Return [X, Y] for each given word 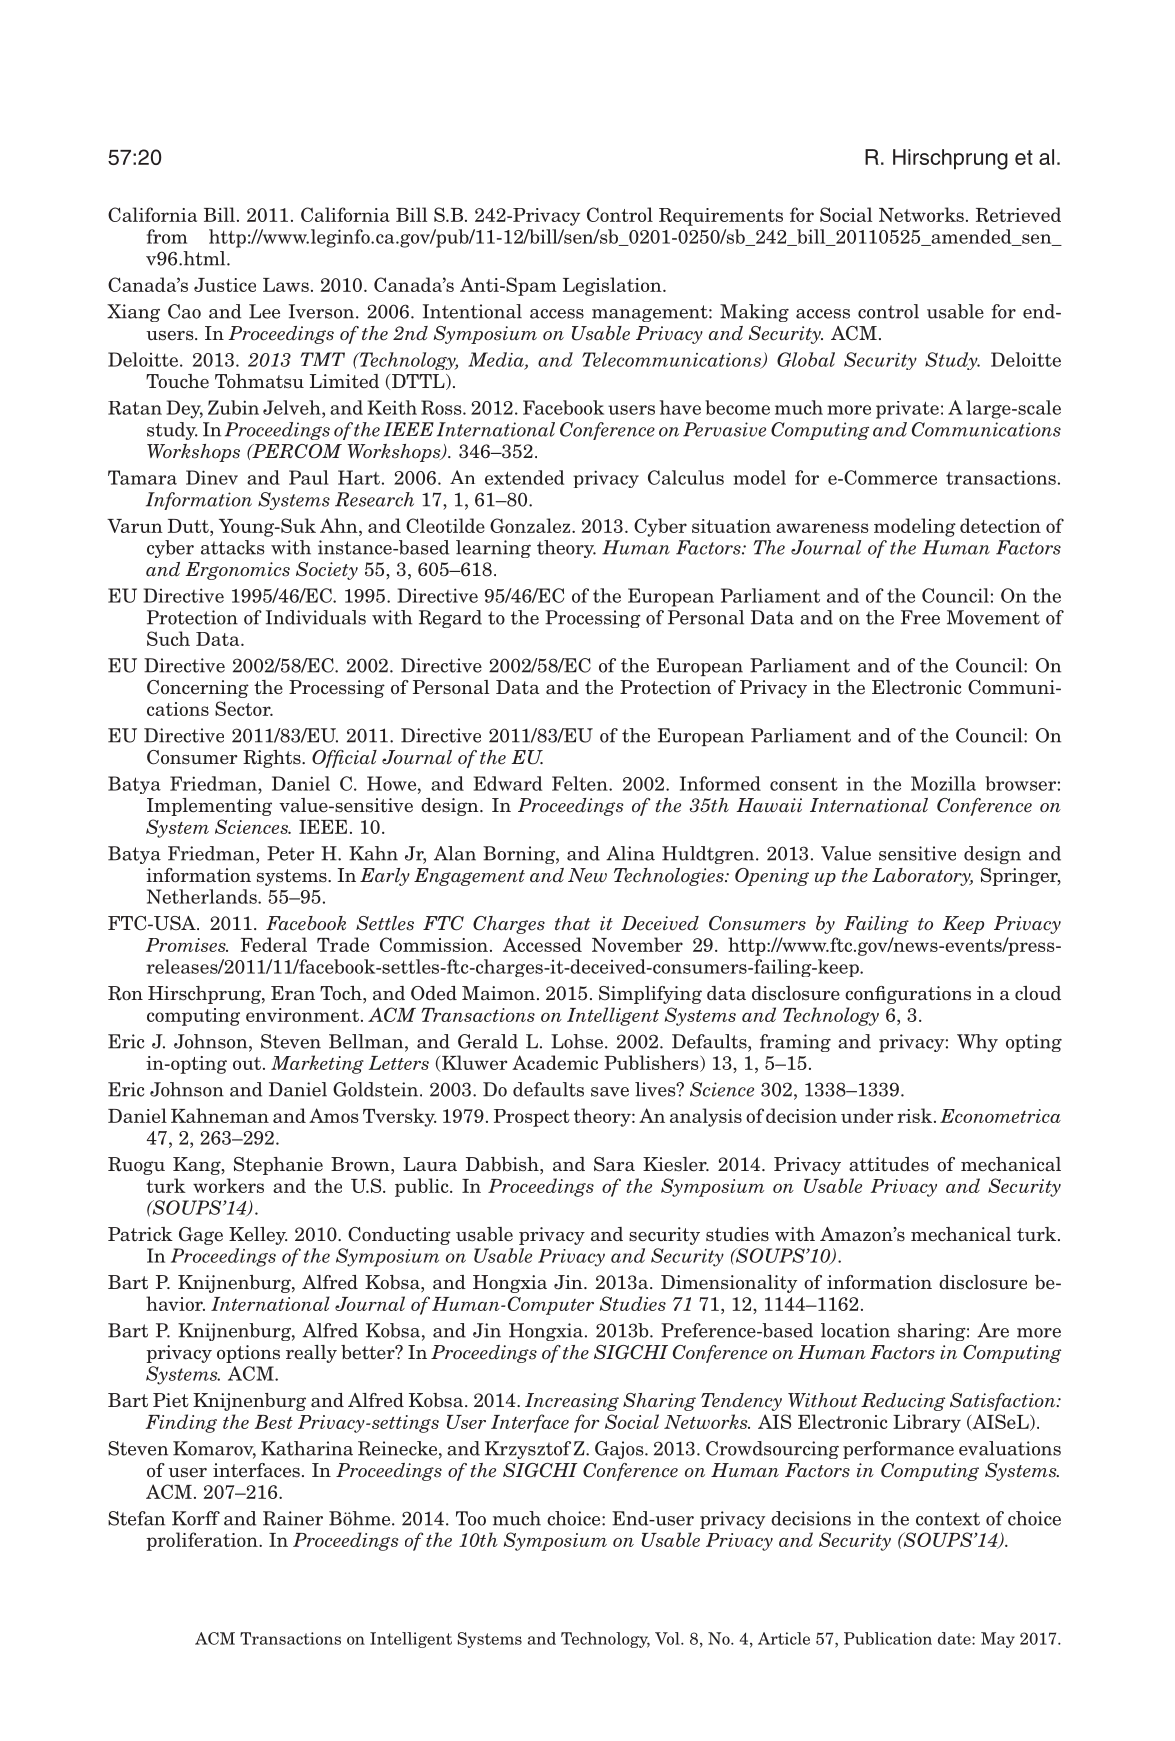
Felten [581, 783]
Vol [668, 1638]
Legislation [613, 286]
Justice [225, 285]
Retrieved [1018, 214]
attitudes [889, 1164]
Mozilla [943, 783]
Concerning [198, 689]
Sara [614, 1164]
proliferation [203, 1541]
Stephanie [278, 1166]
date [955, 1638]
